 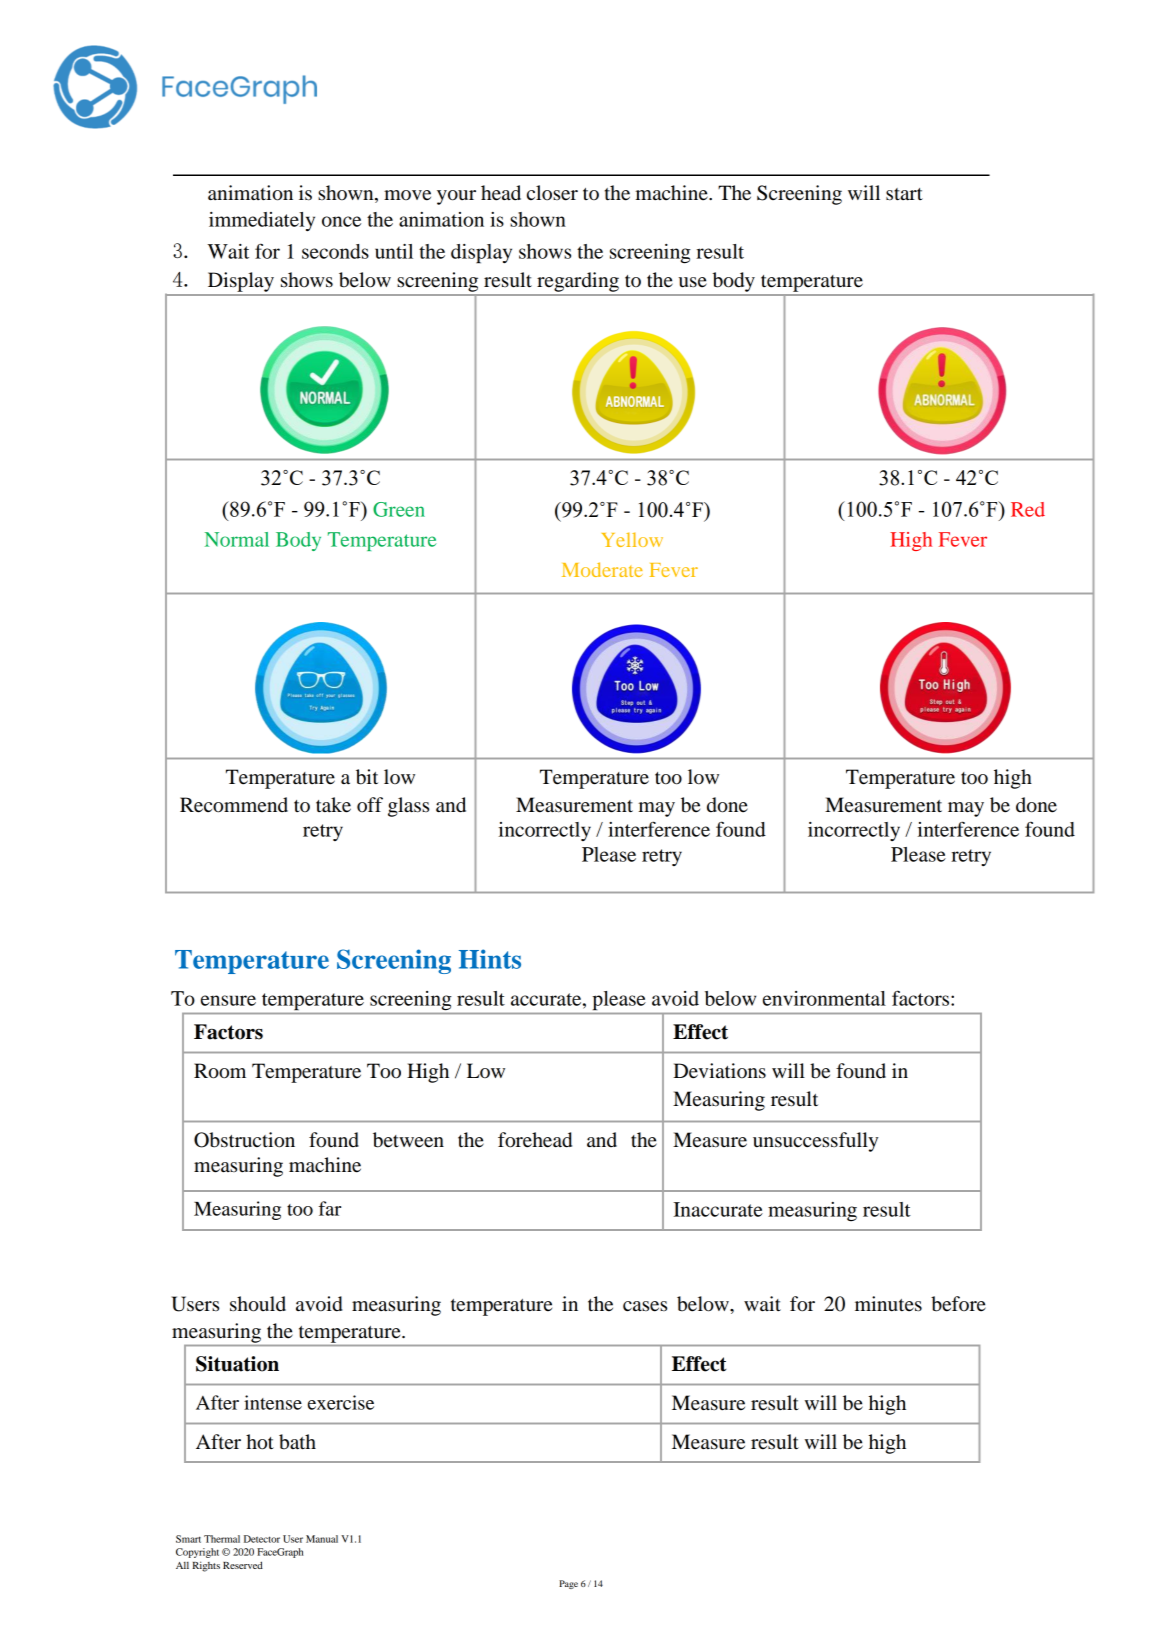 I want to click on immediately, so click(x=262, y=221).
